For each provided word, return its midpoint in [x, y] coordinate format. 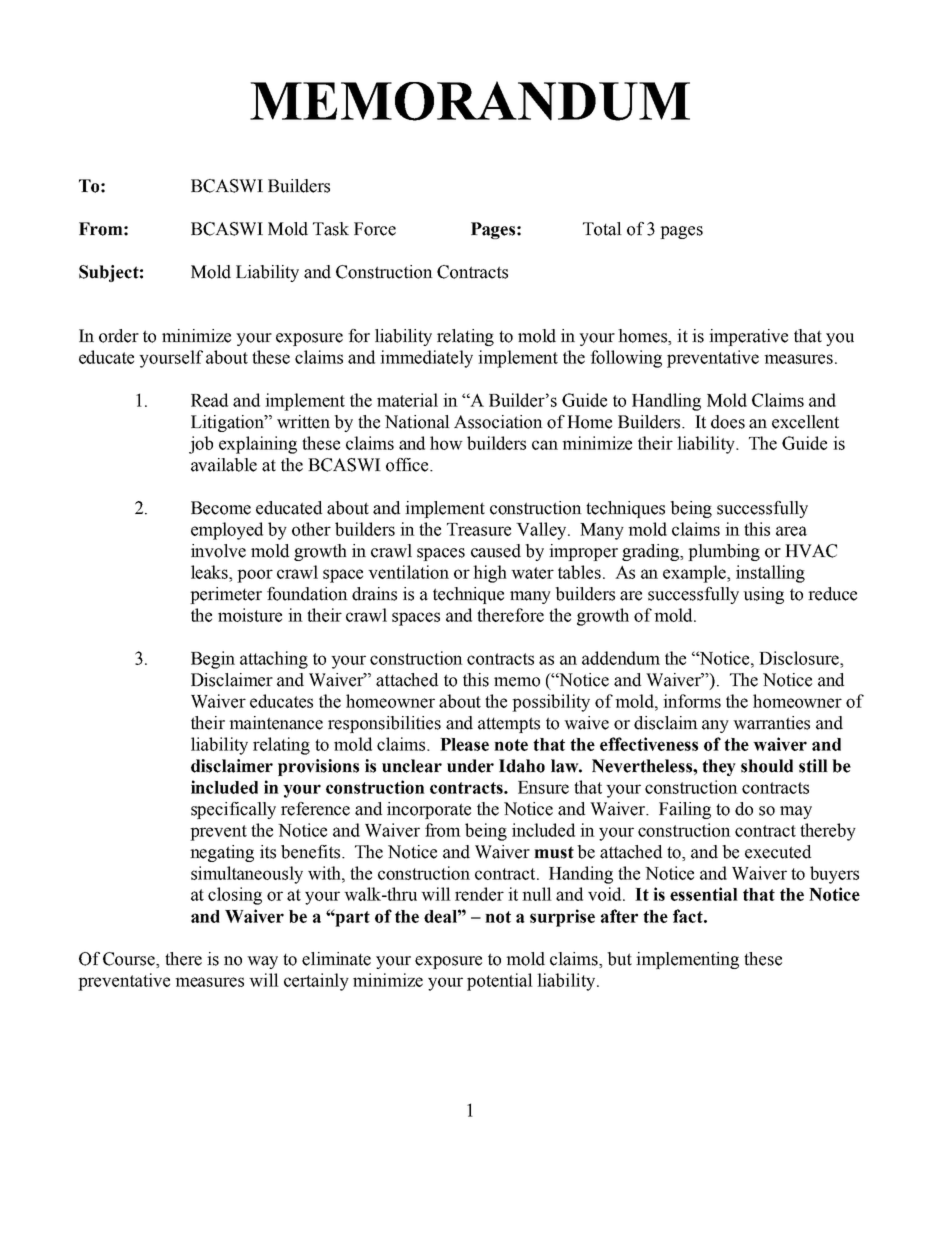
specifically [233, 810]
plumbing [724, 552]
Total [602, 229]
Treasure [479, 529]
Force [375, 229]
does [728, 422]
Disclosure [800, 658]
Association [498, 422]
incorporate [429, 810]
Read [209, 400]
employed [227, 531]
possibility [551, 703]
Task [331, 229]
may [796, 812]
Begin [213, 660]
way [262, 962]
